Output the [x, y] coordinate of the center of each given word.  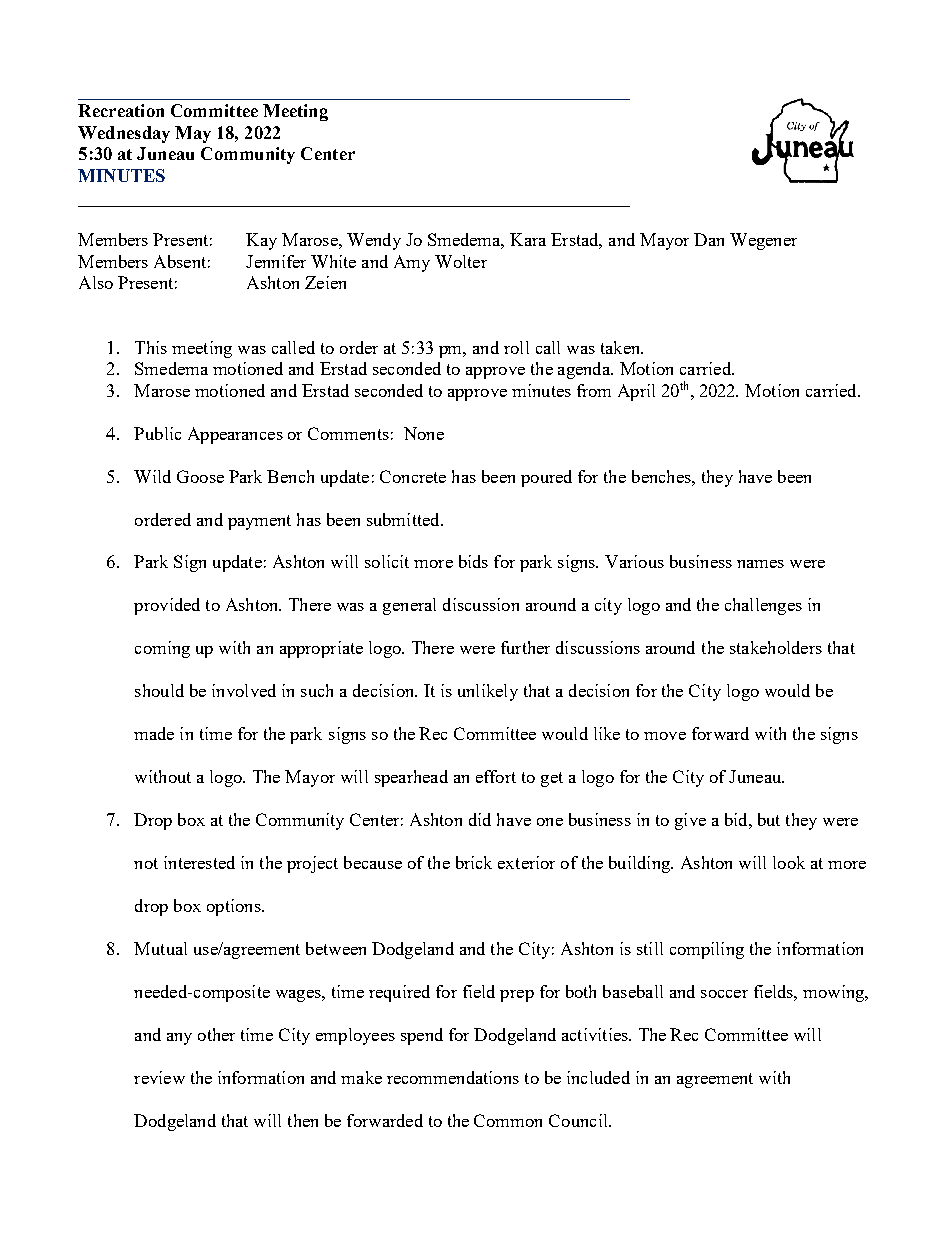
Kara [528, 239]
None [424, 433]
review [159, 1077]
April [636, 392]
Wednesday [124, 134]
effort [496, 776]
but [769, 819]
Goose [200, 476]
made [154, 733]
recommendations [453, 1077]
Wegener [763, 241]
